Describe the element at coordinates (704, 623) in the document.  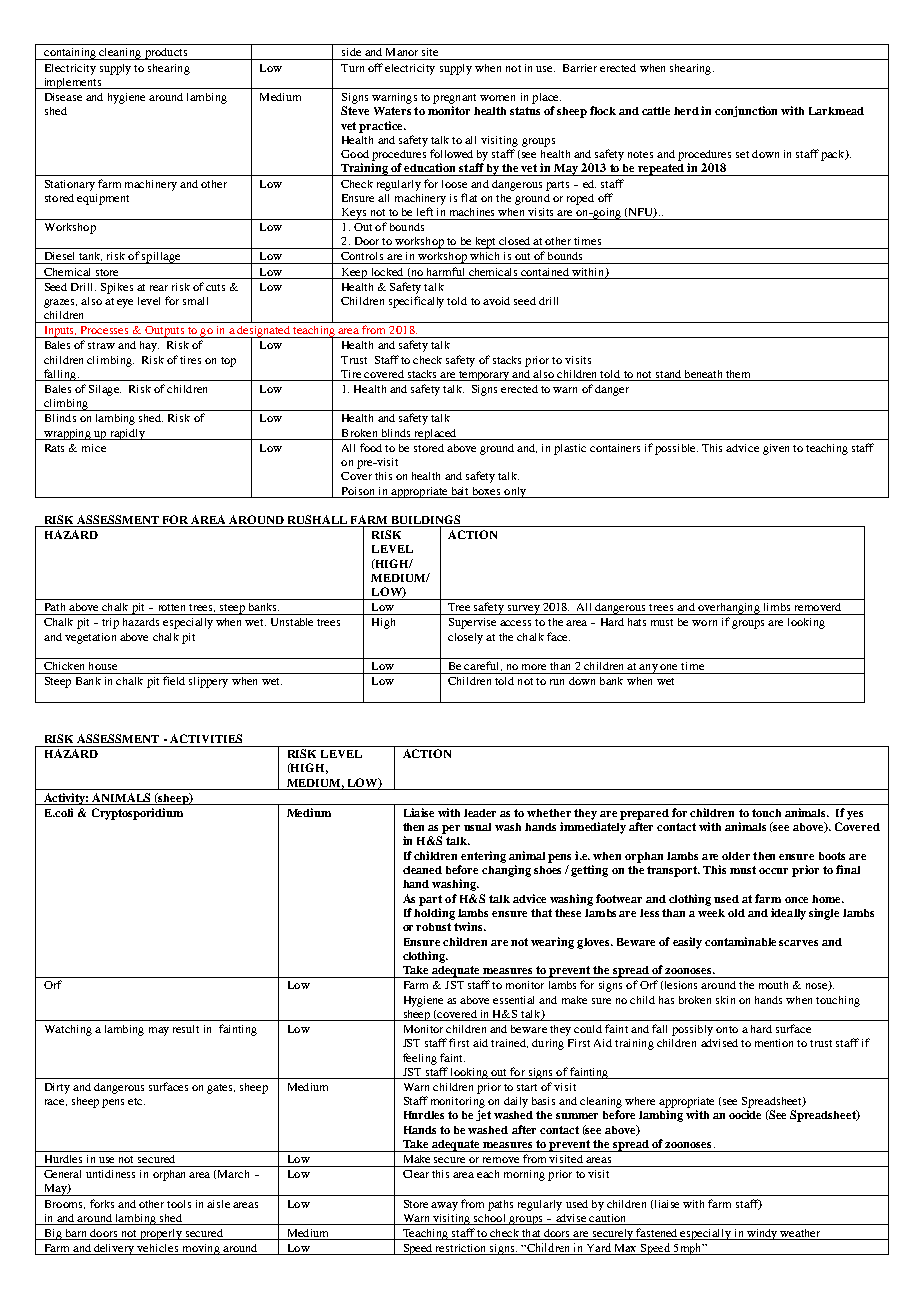
I see `worn` at that location.
